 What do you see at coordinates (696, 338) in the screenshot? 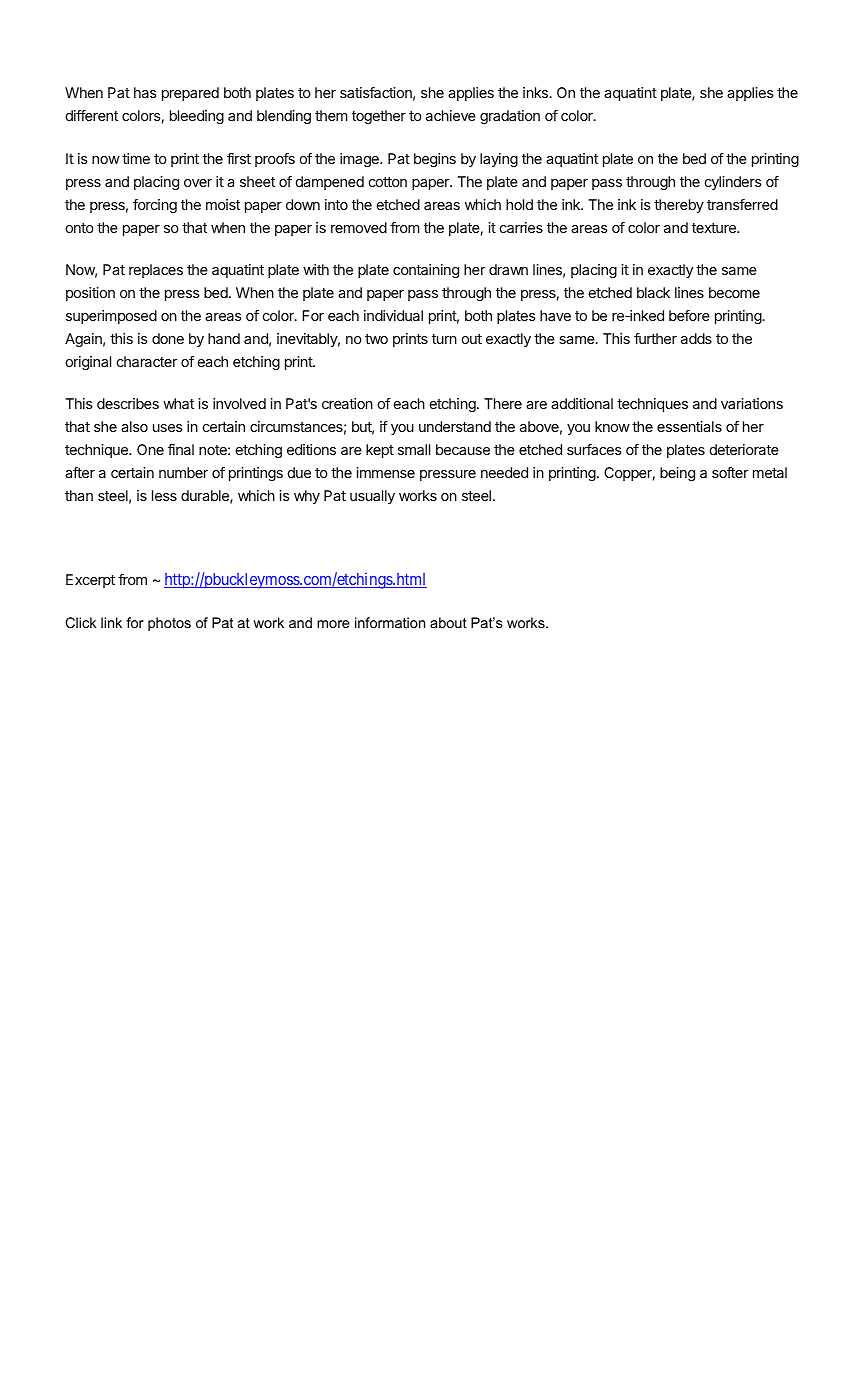
I see `adds` at bounding box center [696, 338].
